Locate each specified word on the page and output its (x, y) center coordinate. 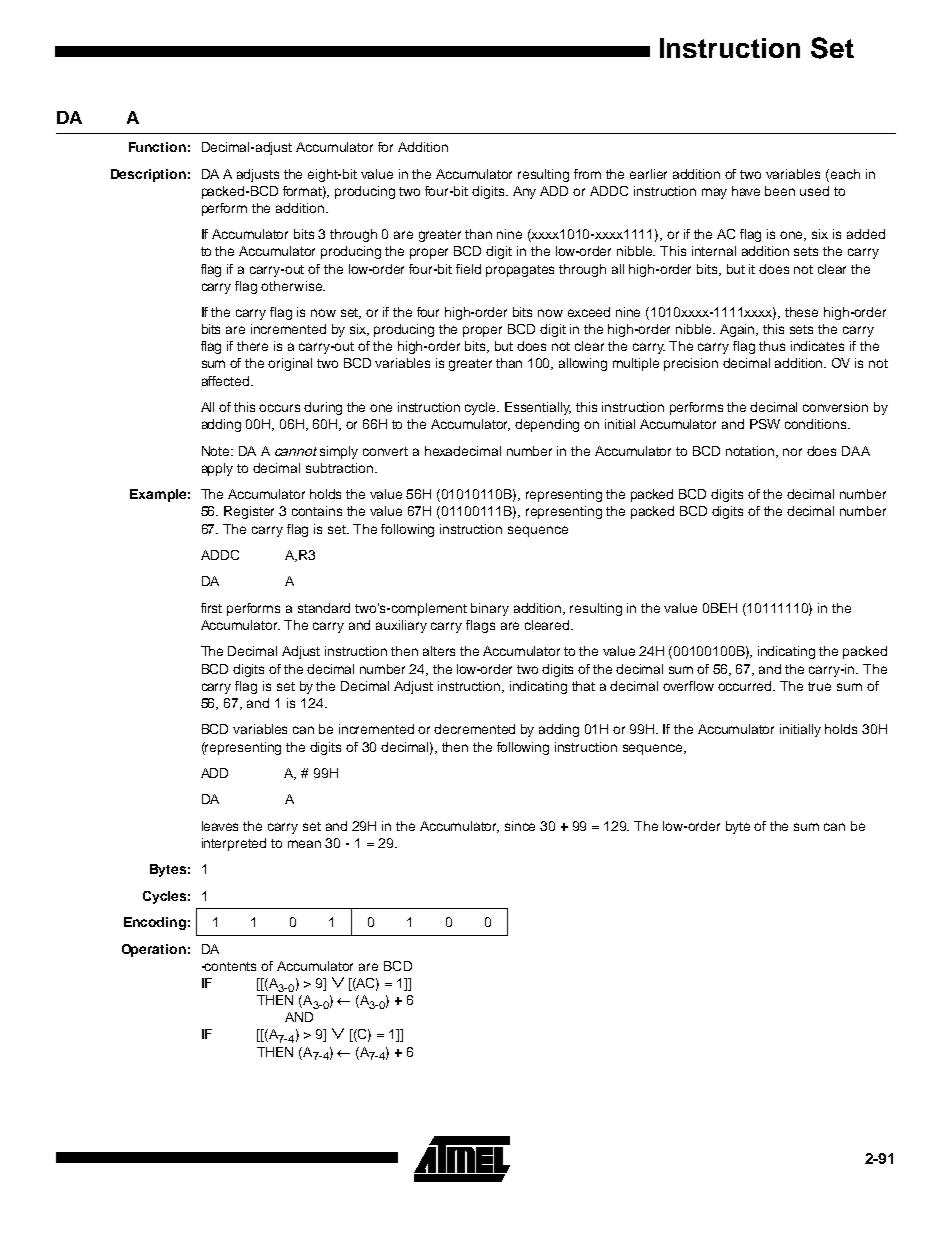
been (780, 191)
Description (148, 175)
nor (792, 452)
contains (317, 511)
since (520, 826)
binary (490, 609)
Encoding (155, 923)
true (819, 686)
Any (524, 192)
